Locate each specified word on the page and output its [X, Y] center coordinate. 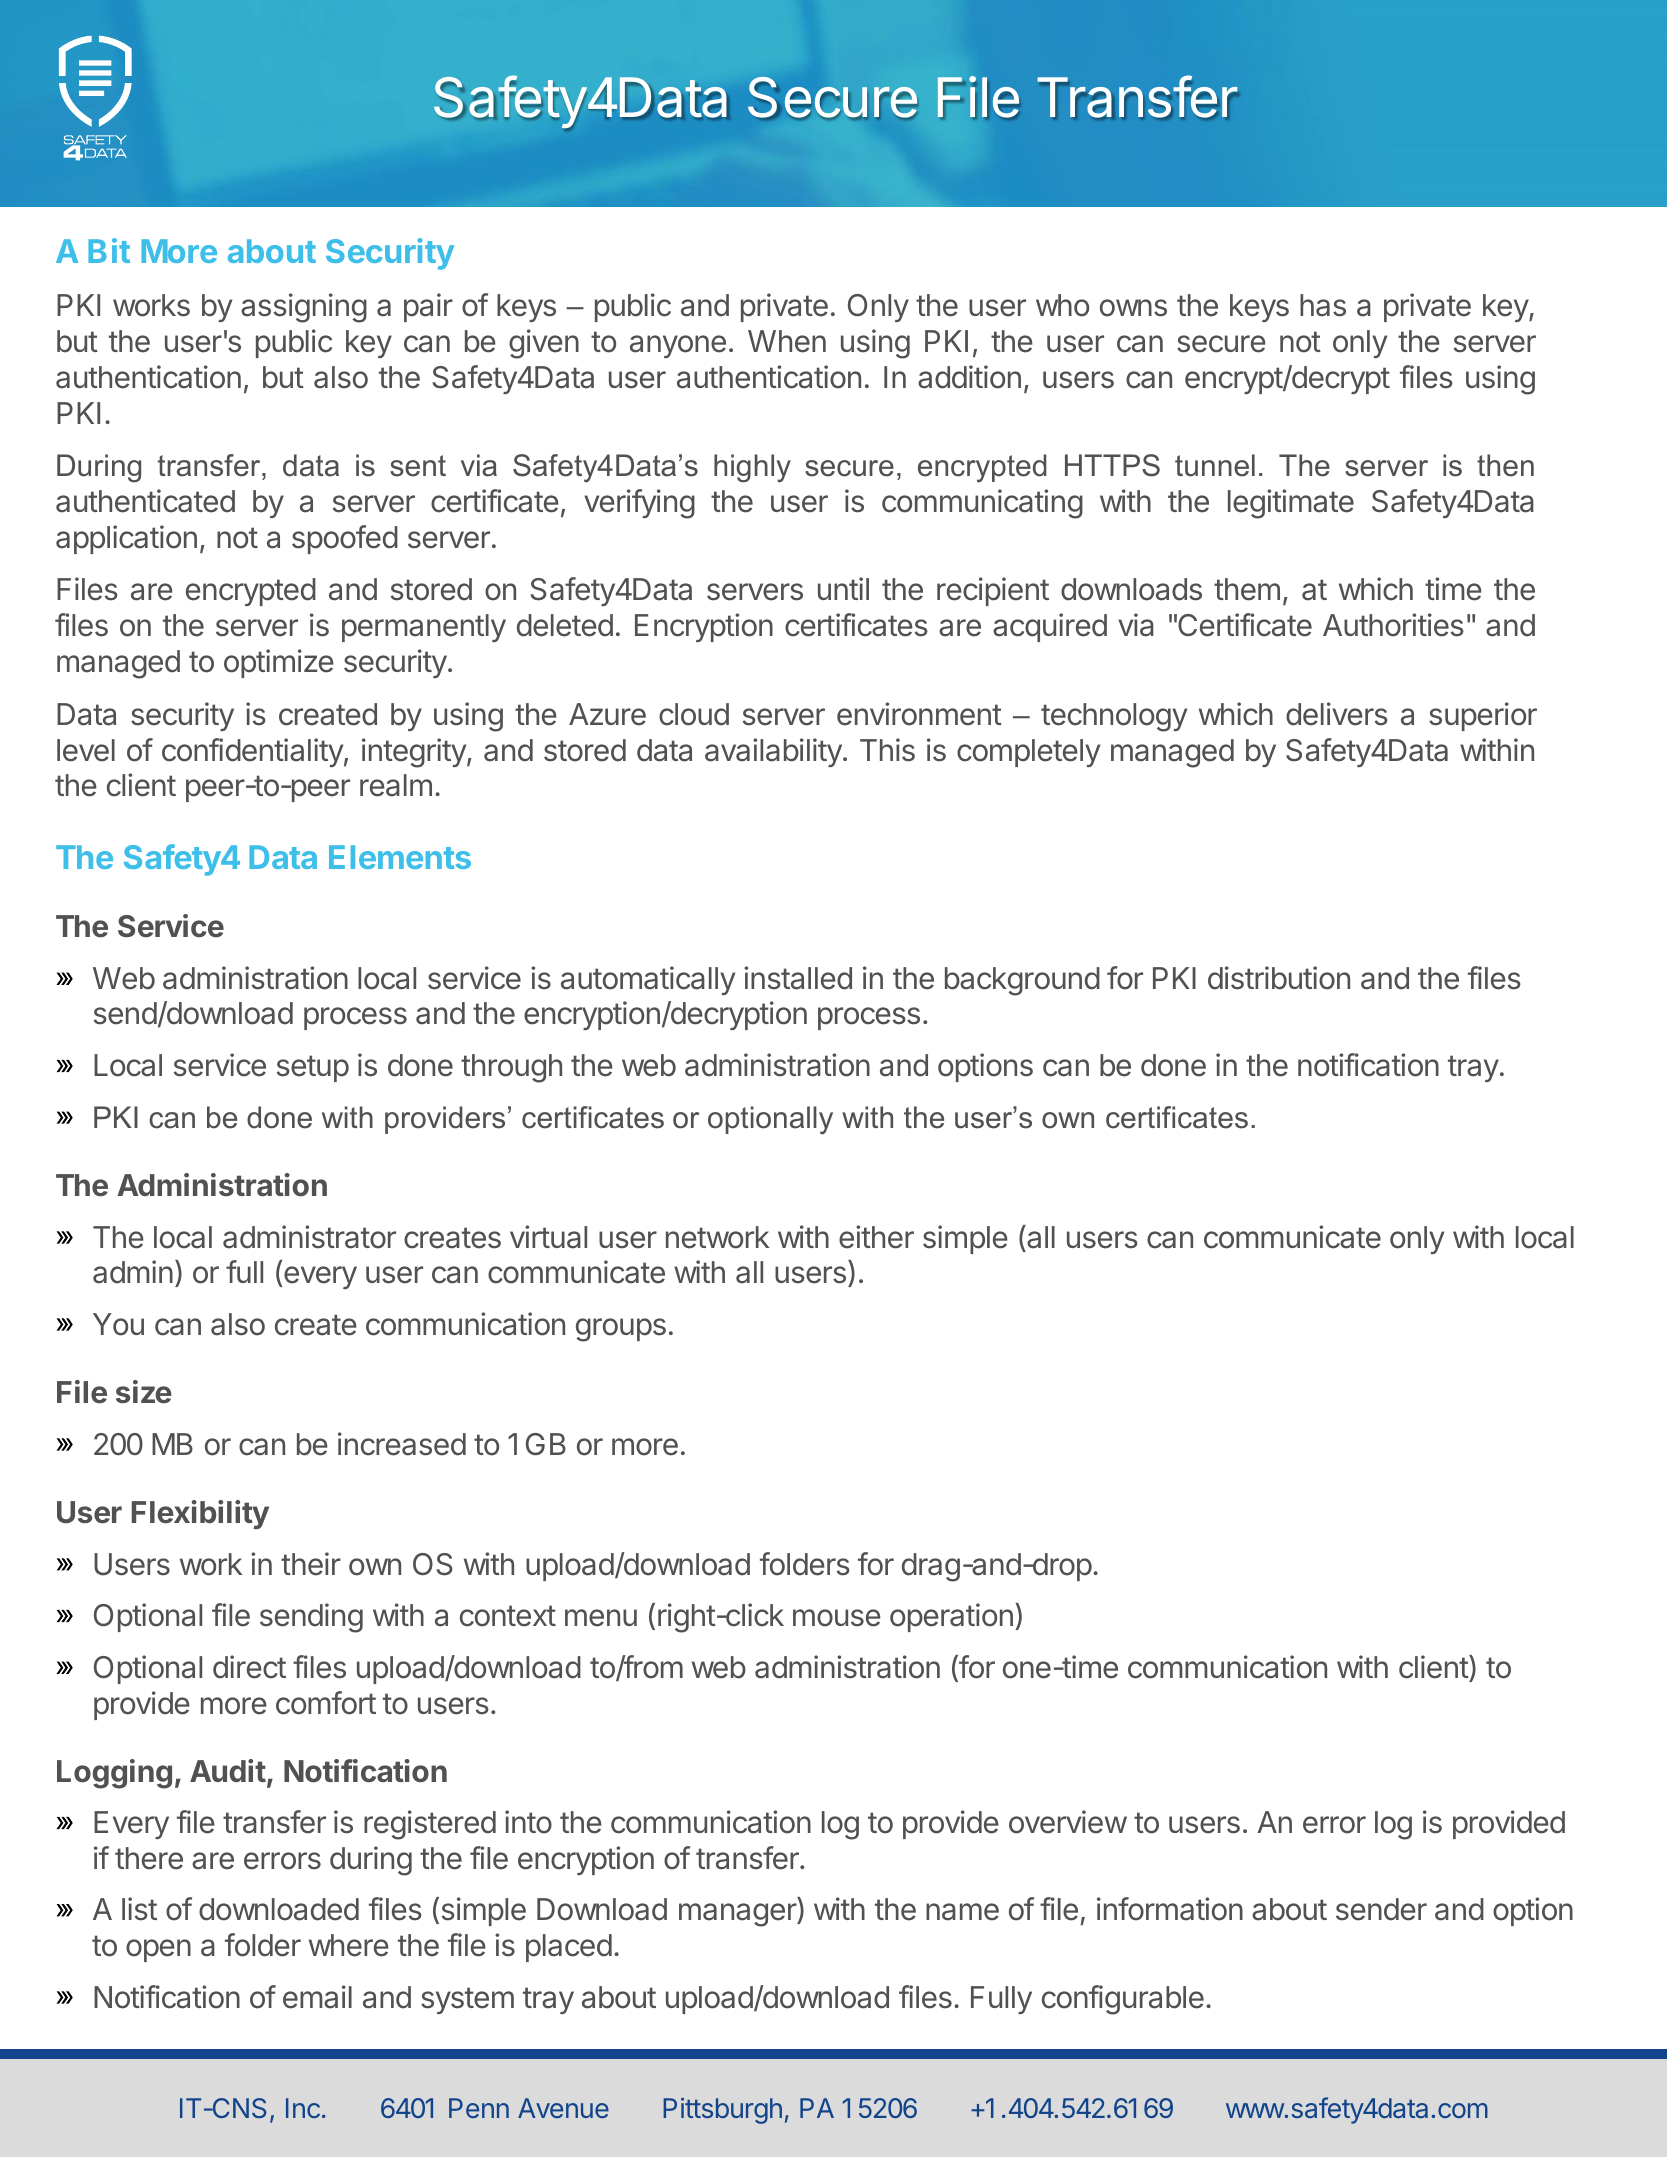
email [317, 1997]
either [876, 1237]
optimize [279, 663]
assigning [304, 308]
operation [951, 1617]
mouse [837, 1618]
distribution [1279, 978]
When [787, 341]
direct [249, 1667]
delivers [1337, 714]
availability [773, 752]
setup [313, 1068]
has [1323, 305]
